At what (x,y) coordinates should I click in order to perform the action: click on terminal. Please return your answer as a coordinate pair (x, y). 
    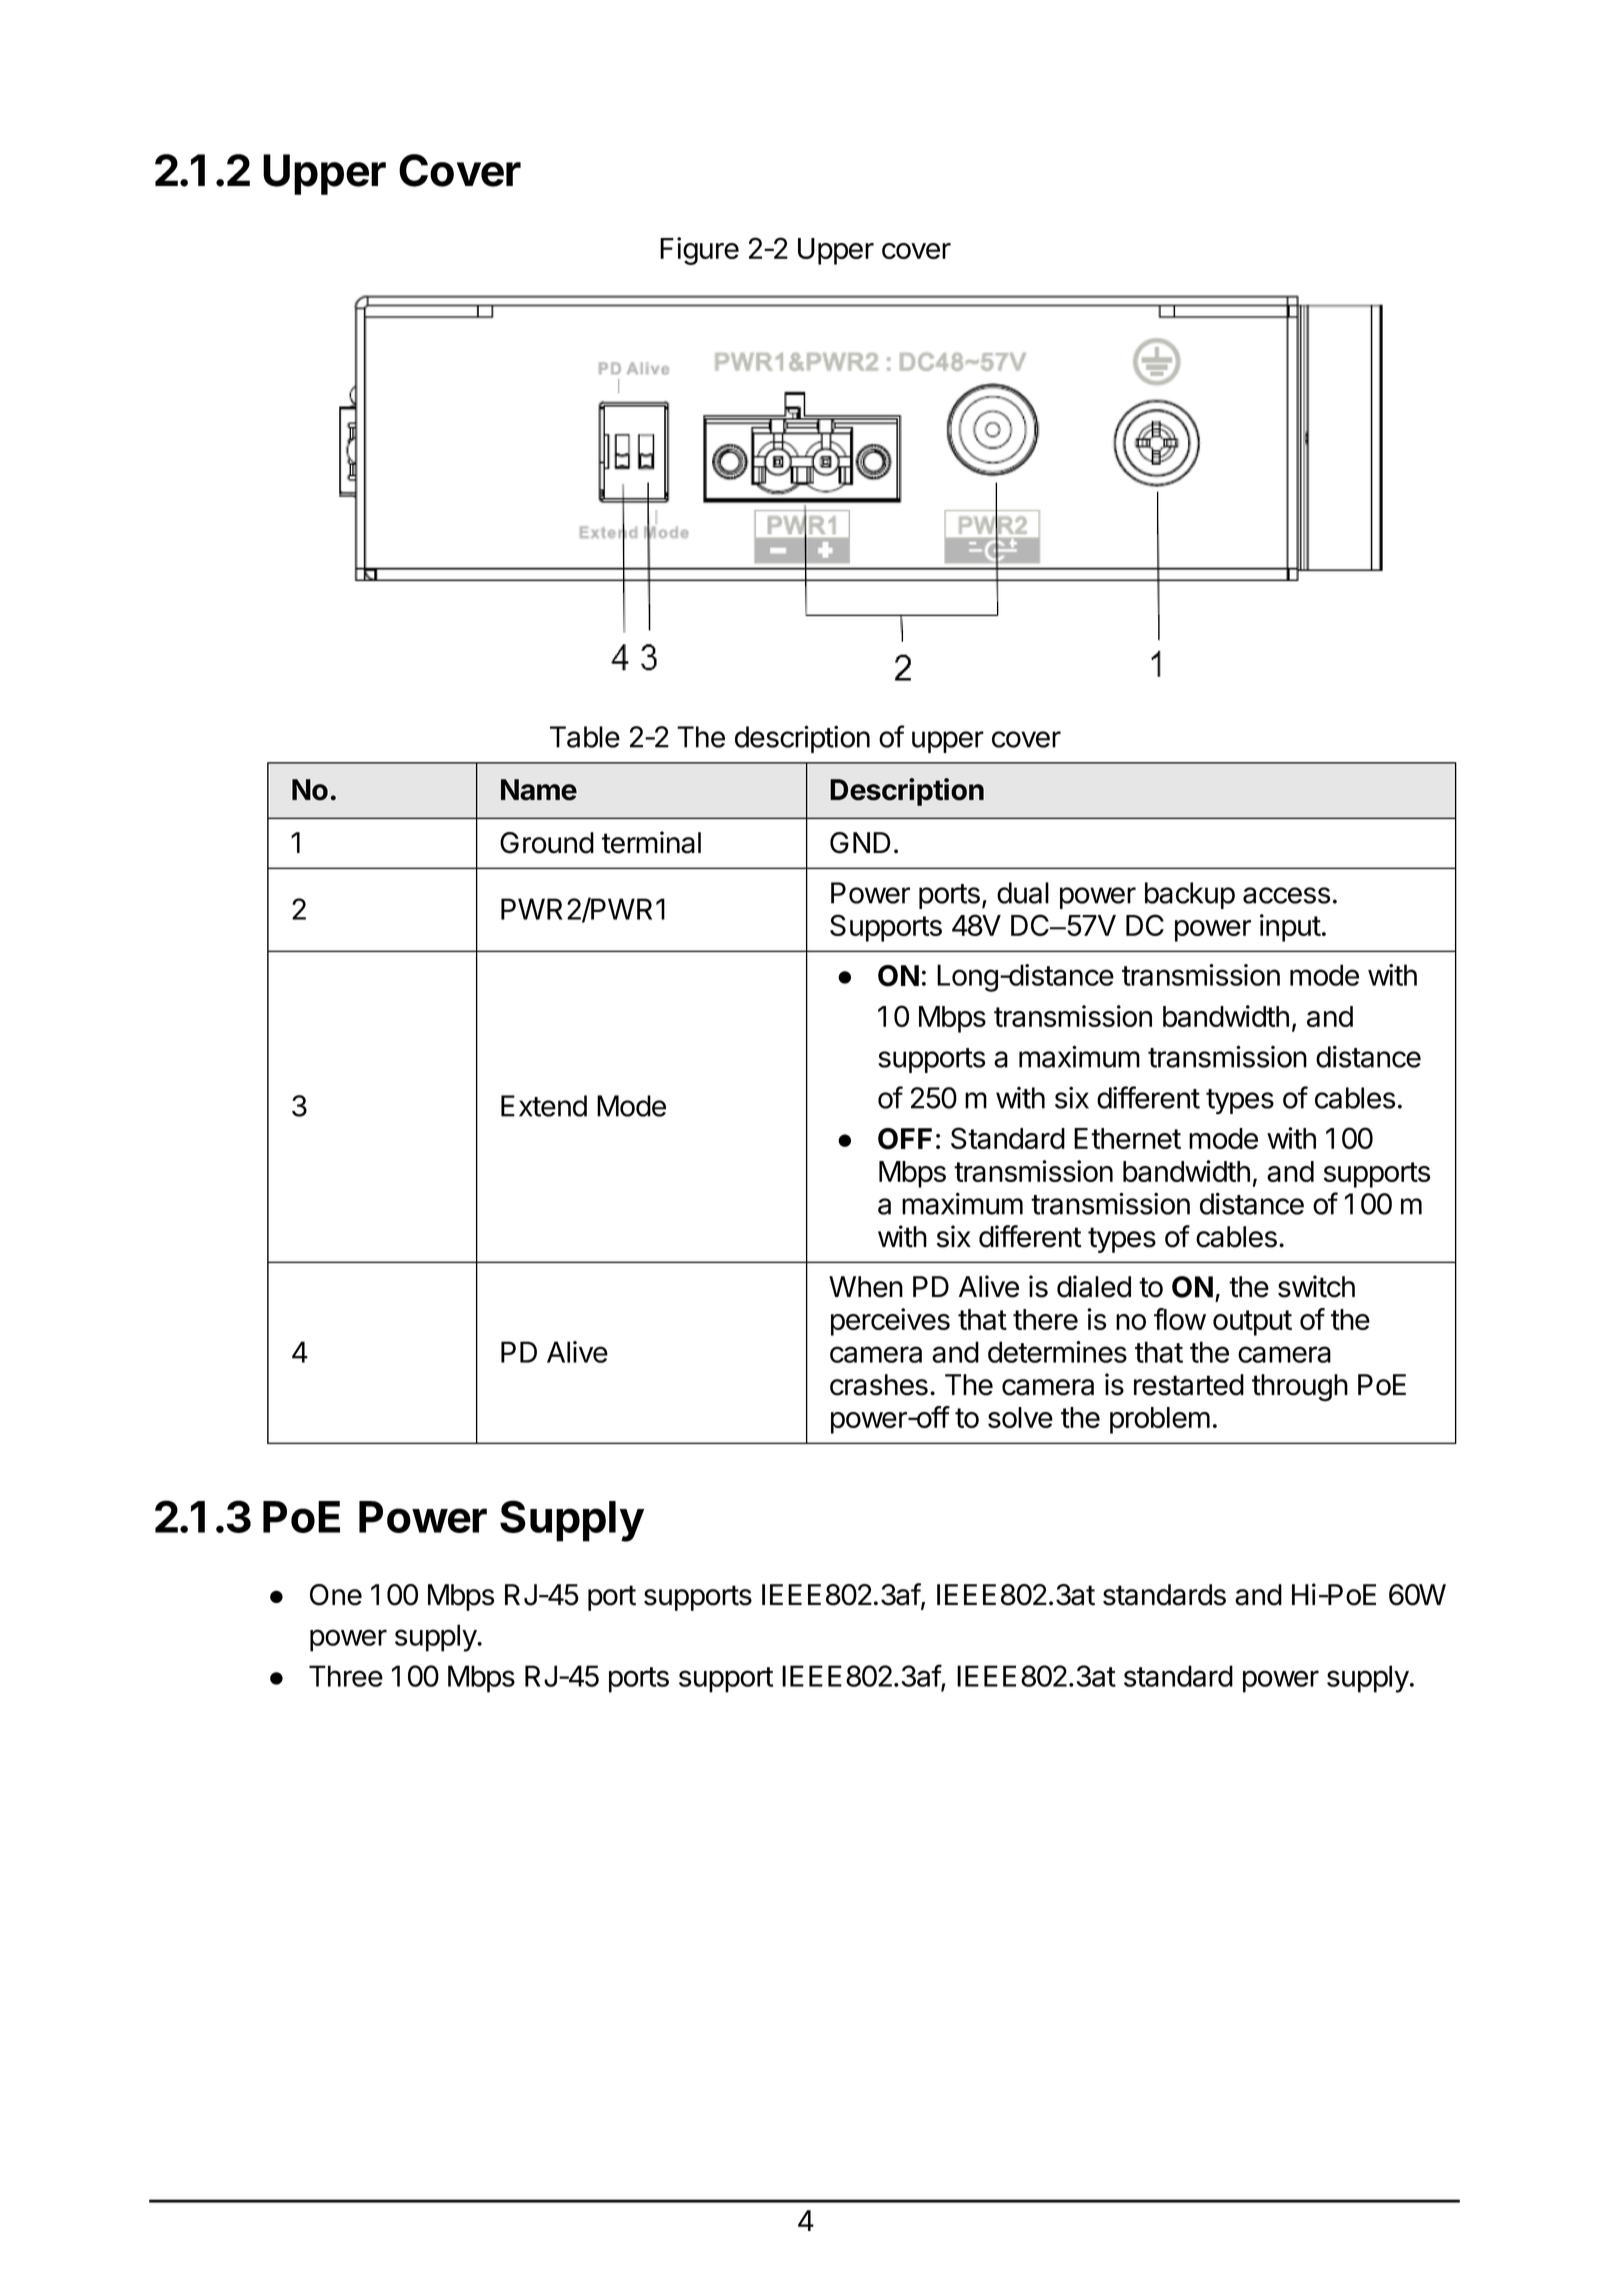
    Looking at the image, I should click on (651, 842).
